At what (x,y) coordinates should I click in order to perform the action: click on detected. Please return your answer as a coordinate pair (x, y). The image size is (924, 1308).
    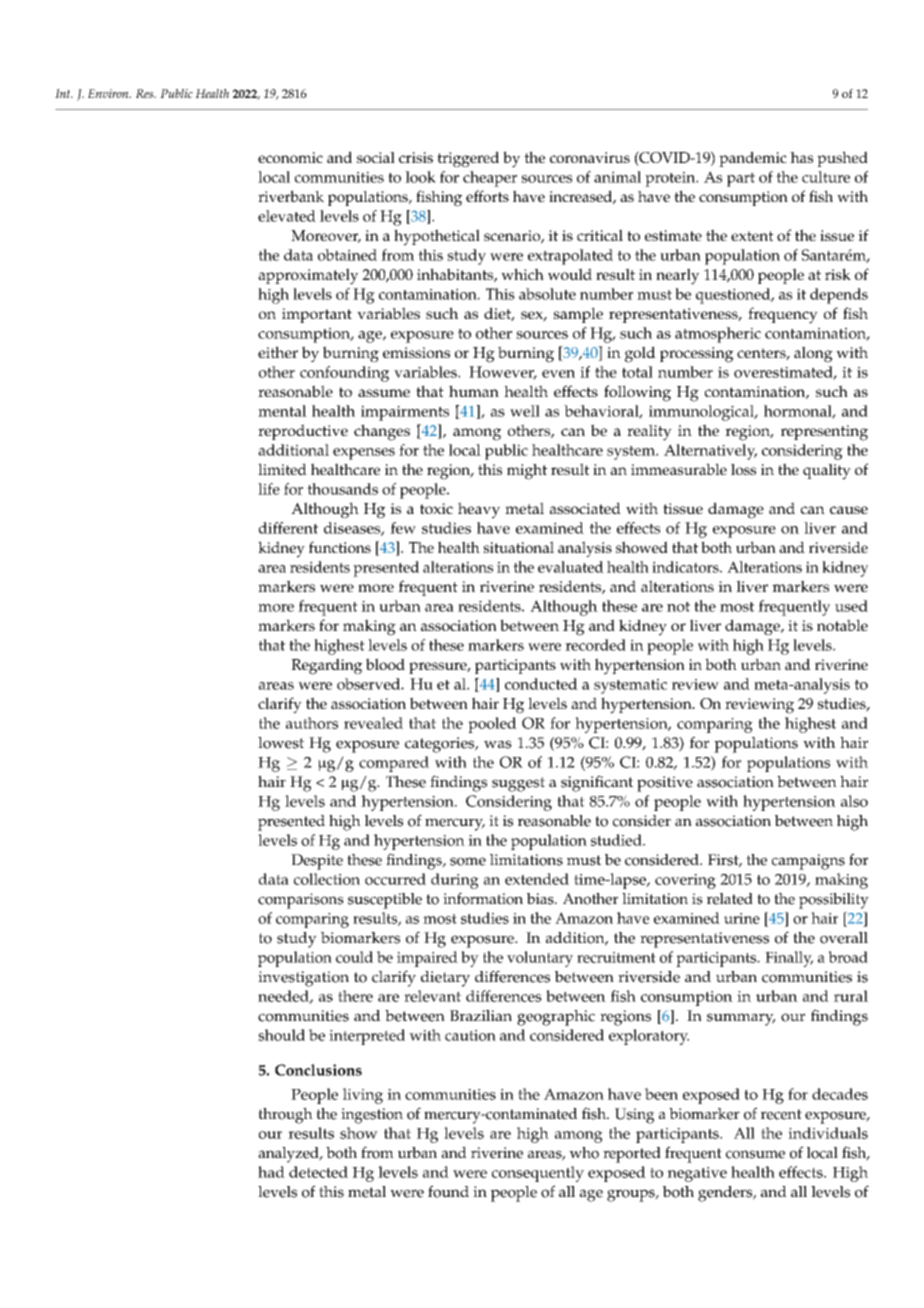
    Looking at the image, I should click on (318, 1172).
